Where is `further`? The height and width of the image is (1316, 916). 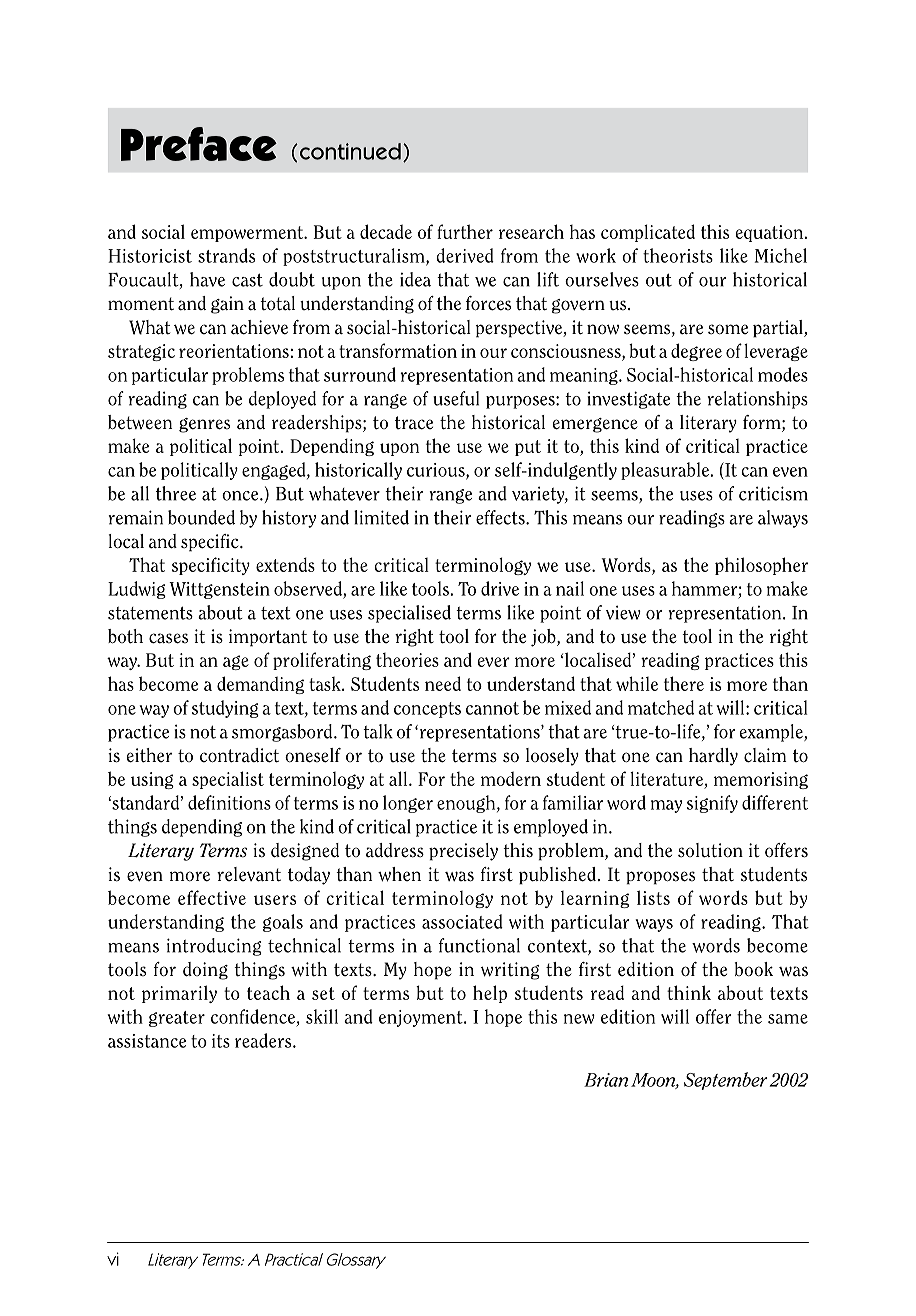 further is located at coordinates (465, 231).
